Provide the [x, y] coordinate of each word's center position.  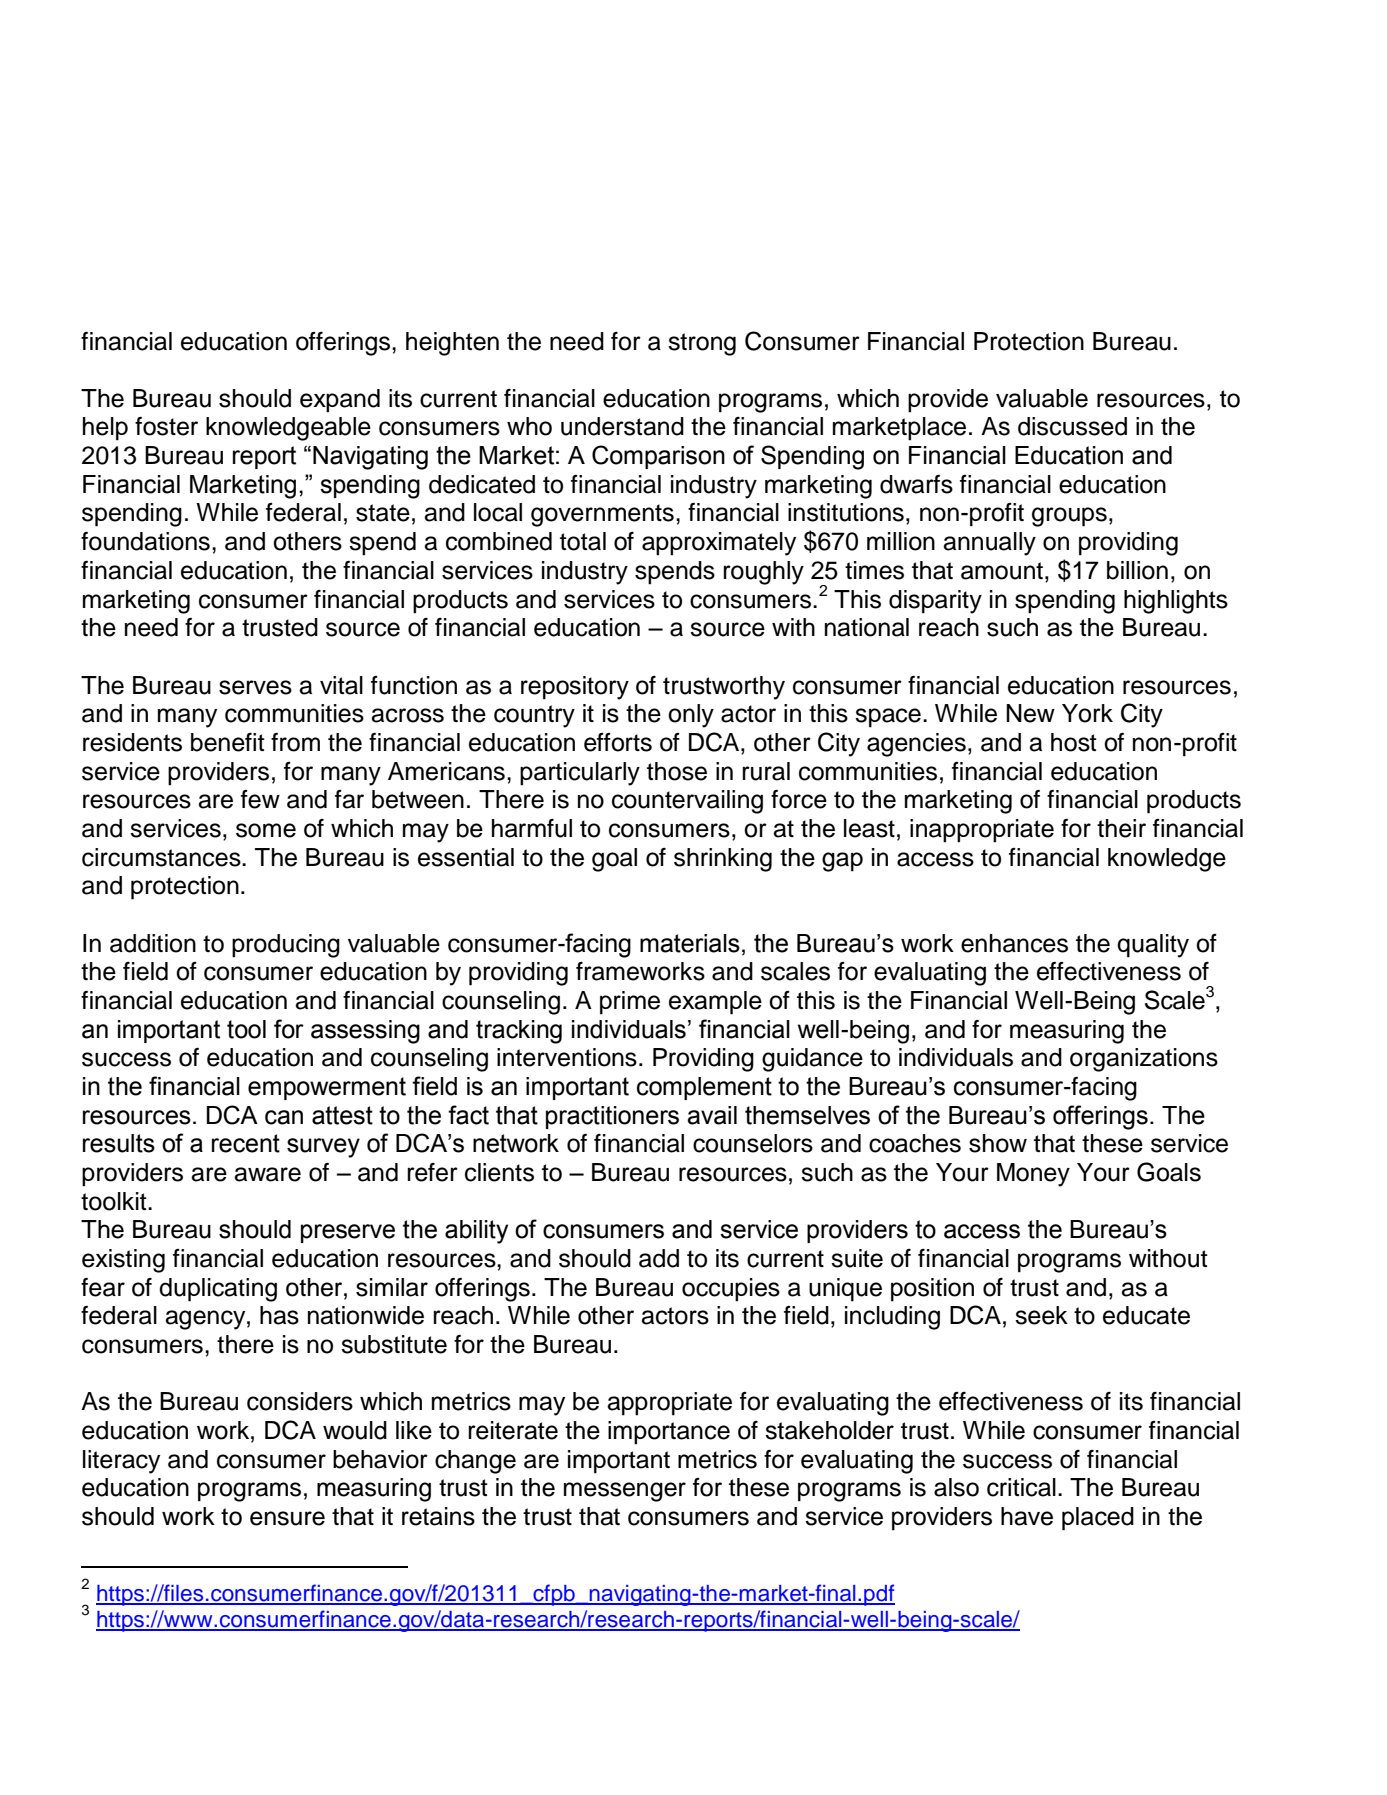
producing [286, 946]
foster [166, 426]
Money [1033, 1175]
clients [499, 1172]
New [1030, 713]
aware [267, 1174]
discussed [1072, 426]
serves [255, 687]
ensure [287, 1518]
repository [575, 688]
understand [622, 426]
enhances [1014, 943]
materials [690, 943]
